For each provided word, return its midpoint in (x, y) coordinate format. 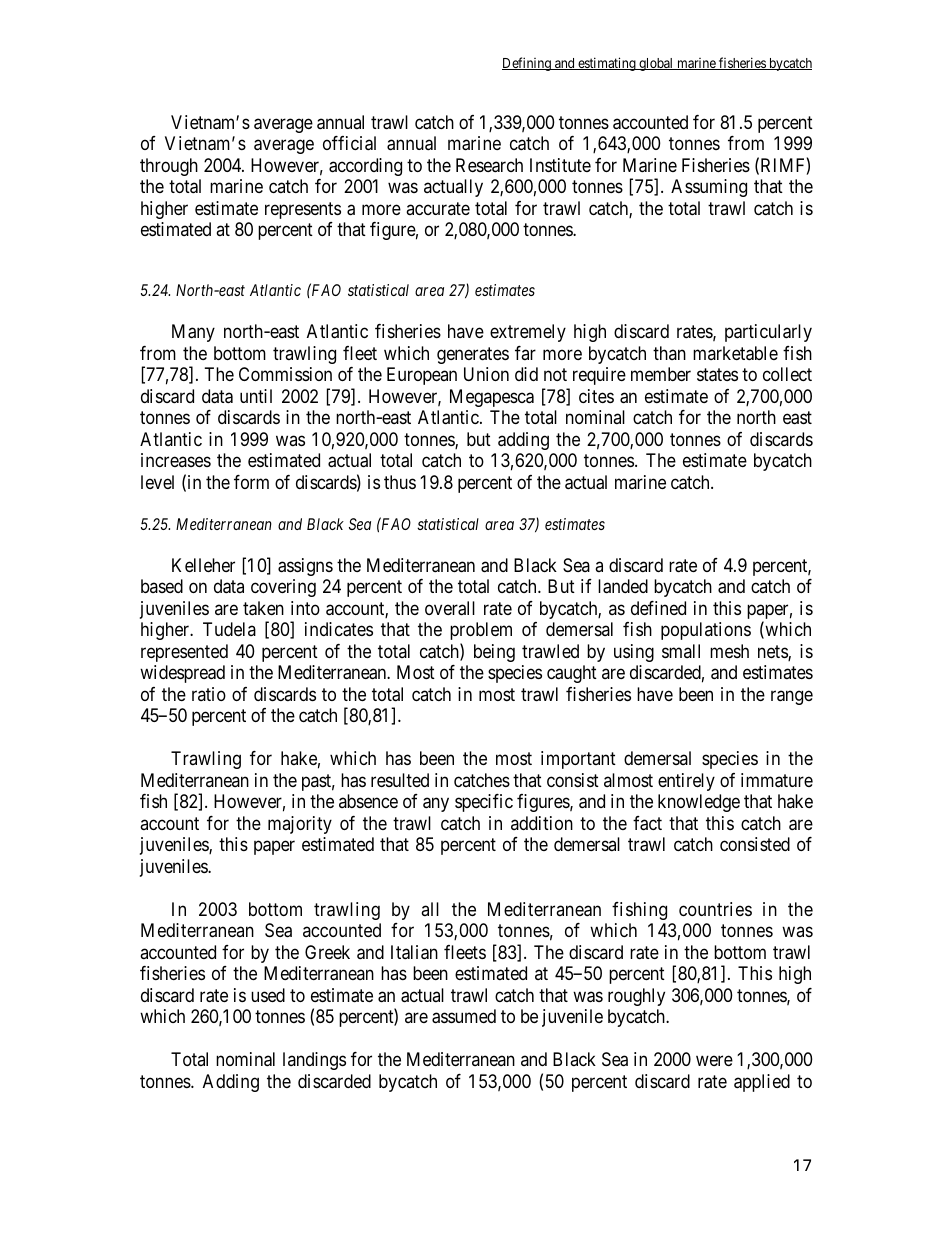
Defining (527, 64)
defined (658, 608)
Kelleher (203, 565)
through (169, 167)
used (268, 995)
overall (450, 608)
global (656, 64)
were (714, 1060)
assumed (464, 1016)
